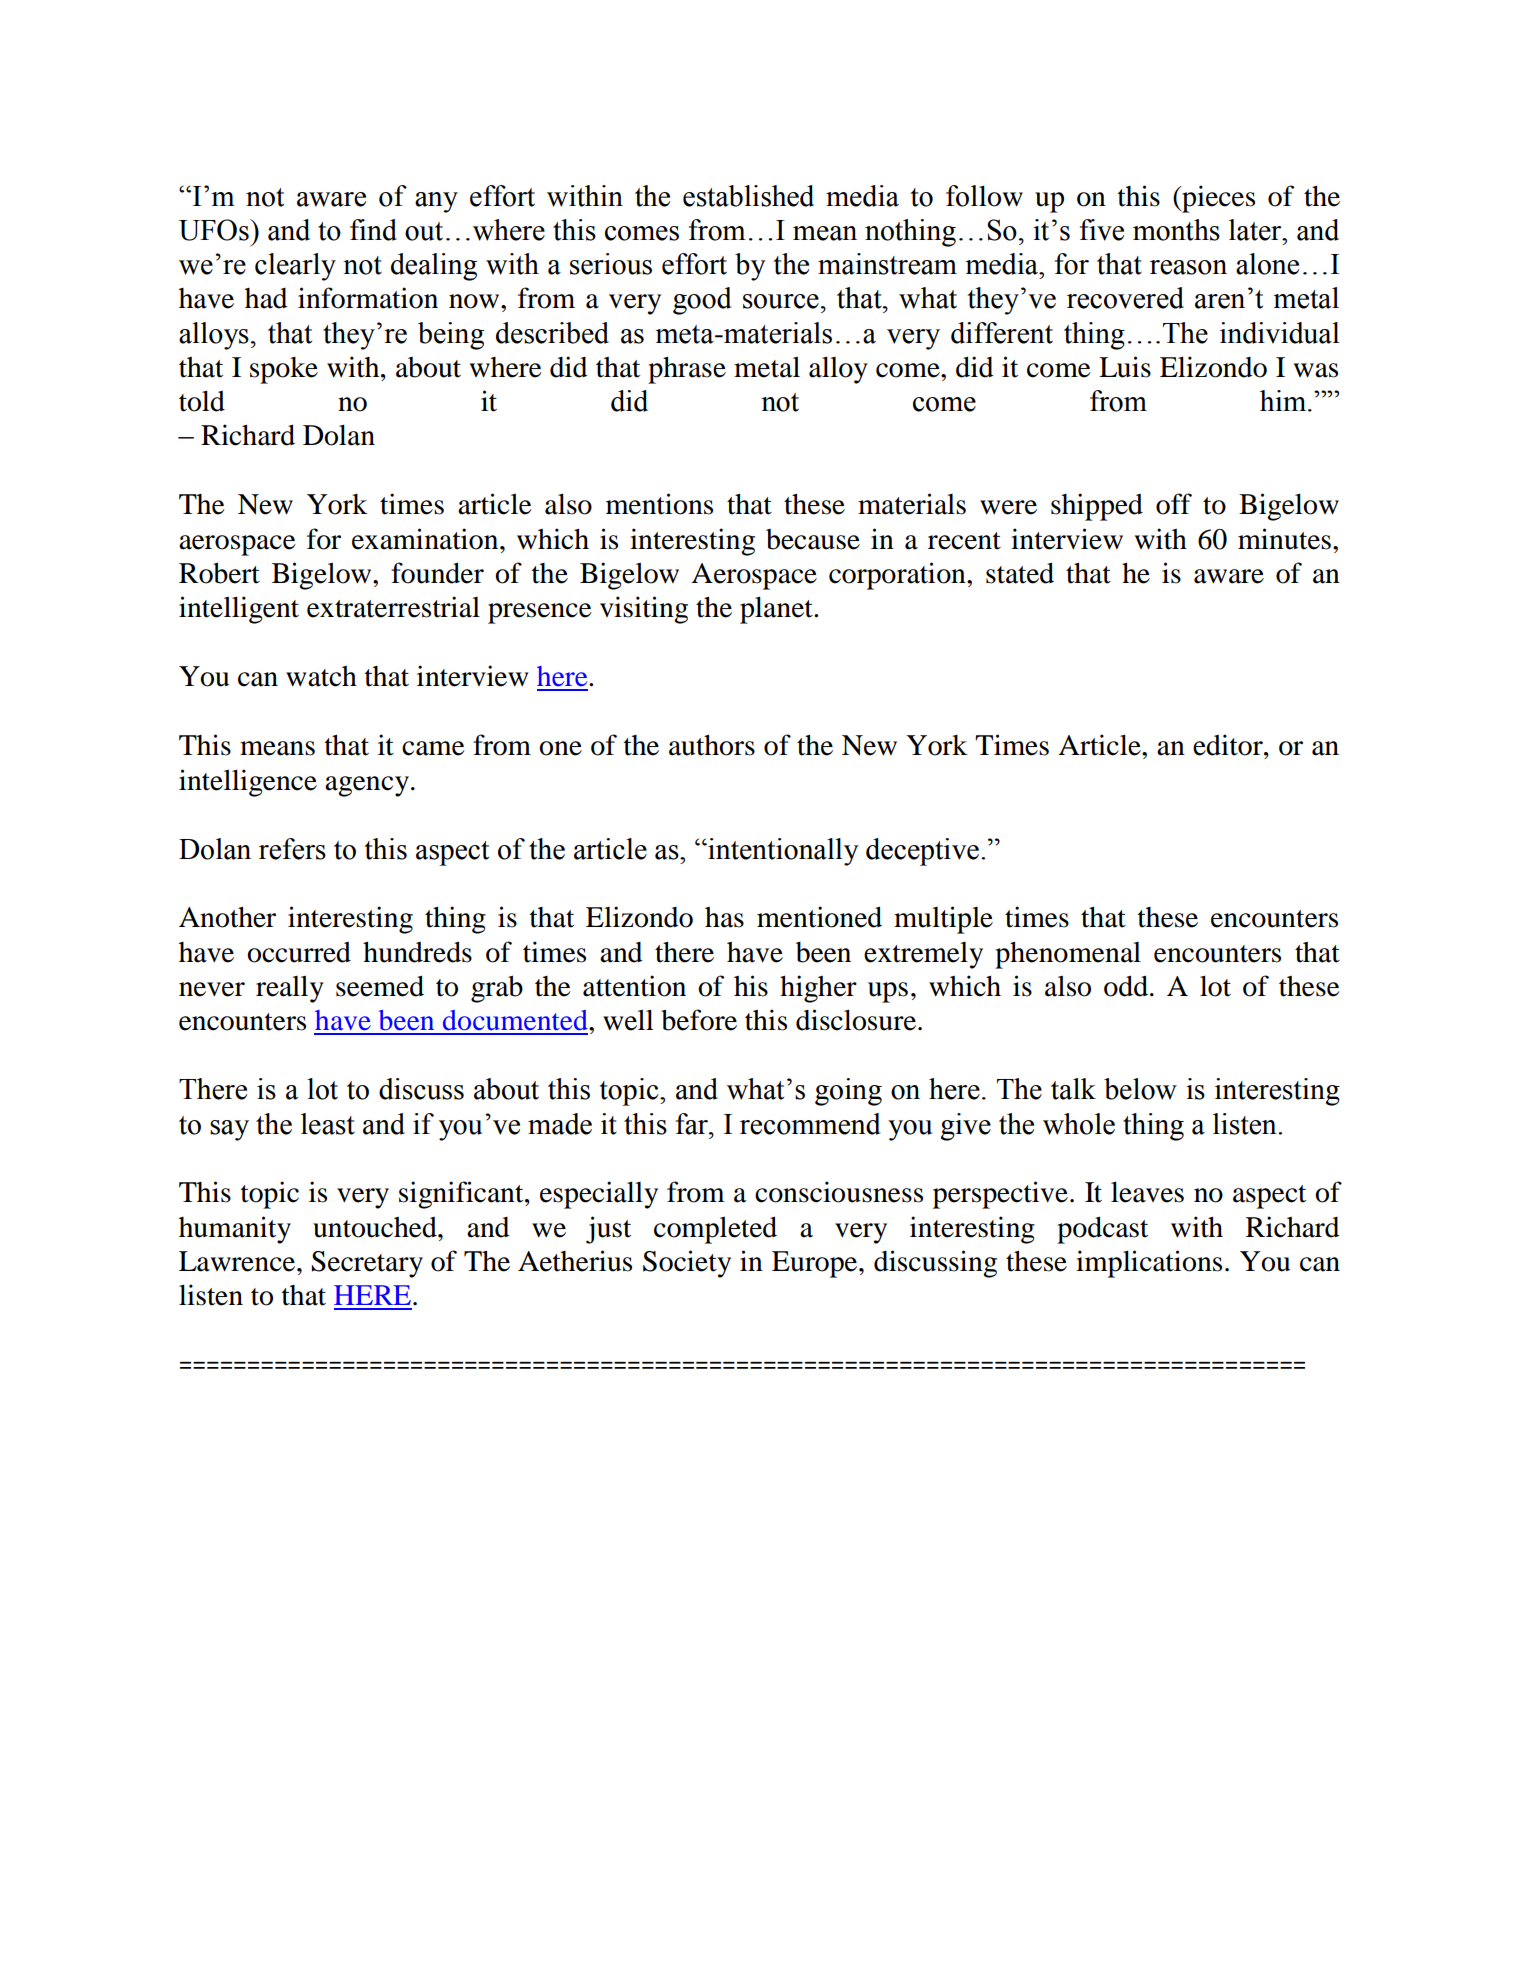 Image resolution: width=1519 pixels, height=1966 pixels. I want to click on seemed, so click(380, 986).
